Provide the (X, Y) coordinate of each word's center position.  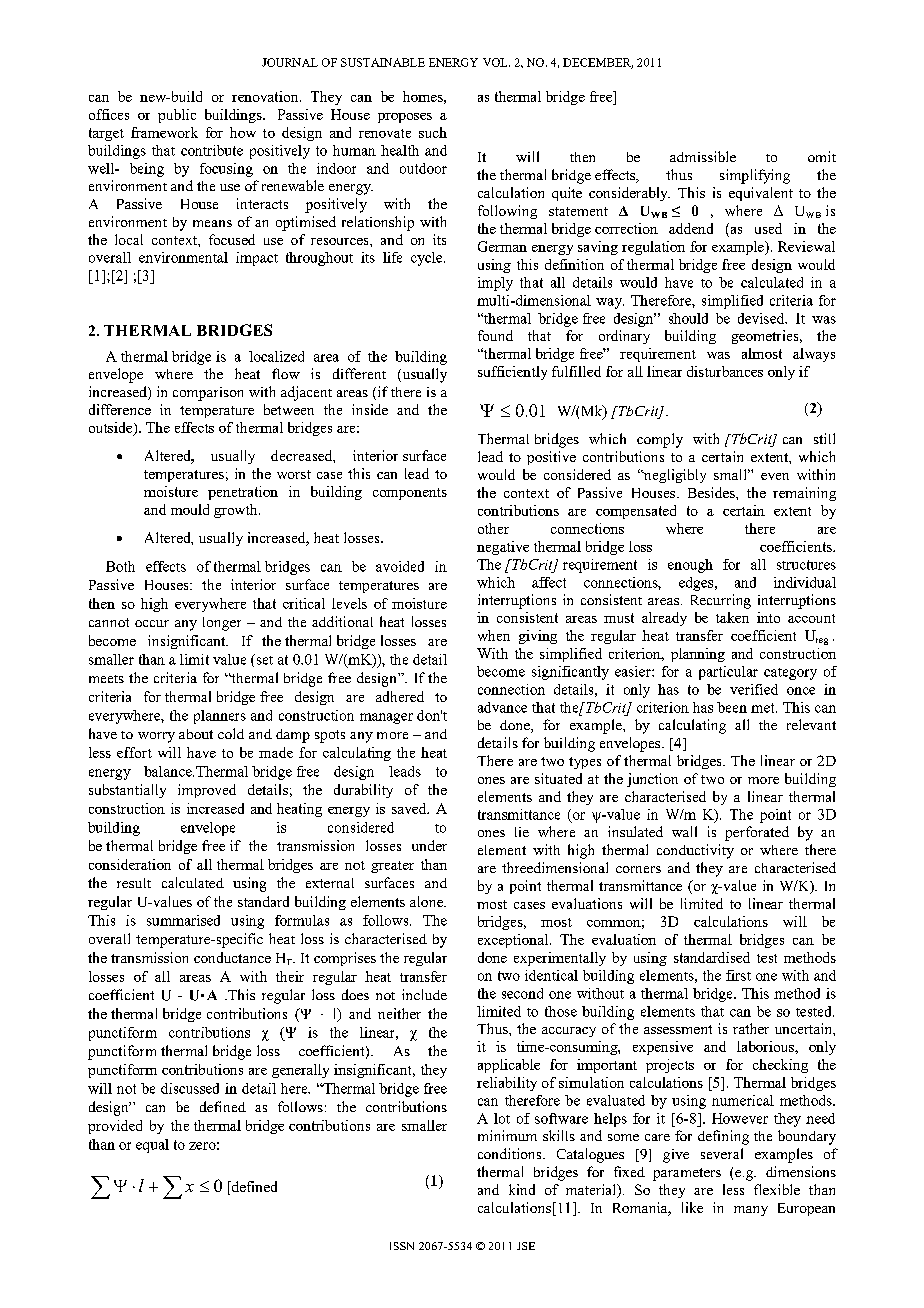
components (410, 494)
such (433, 132)
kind (522, 1189)
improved (207, 791)
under (429, 845)
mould (190, 509)
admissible (703, 156)
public (177, 116)
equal (152, 1146)
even (775, 476)
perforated (757, 833)
